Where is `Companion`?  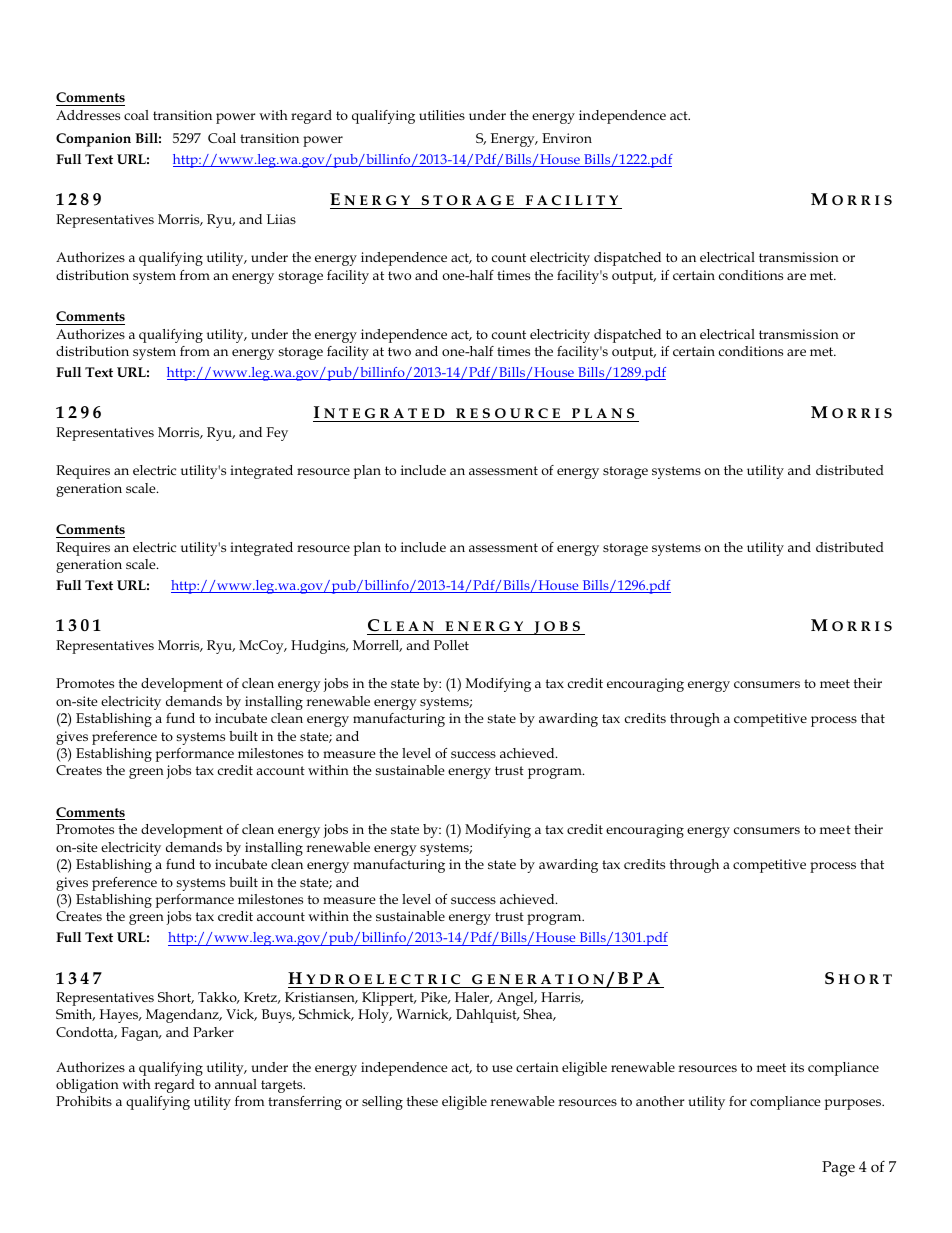
Companion is located at coordinates (93, 140).
